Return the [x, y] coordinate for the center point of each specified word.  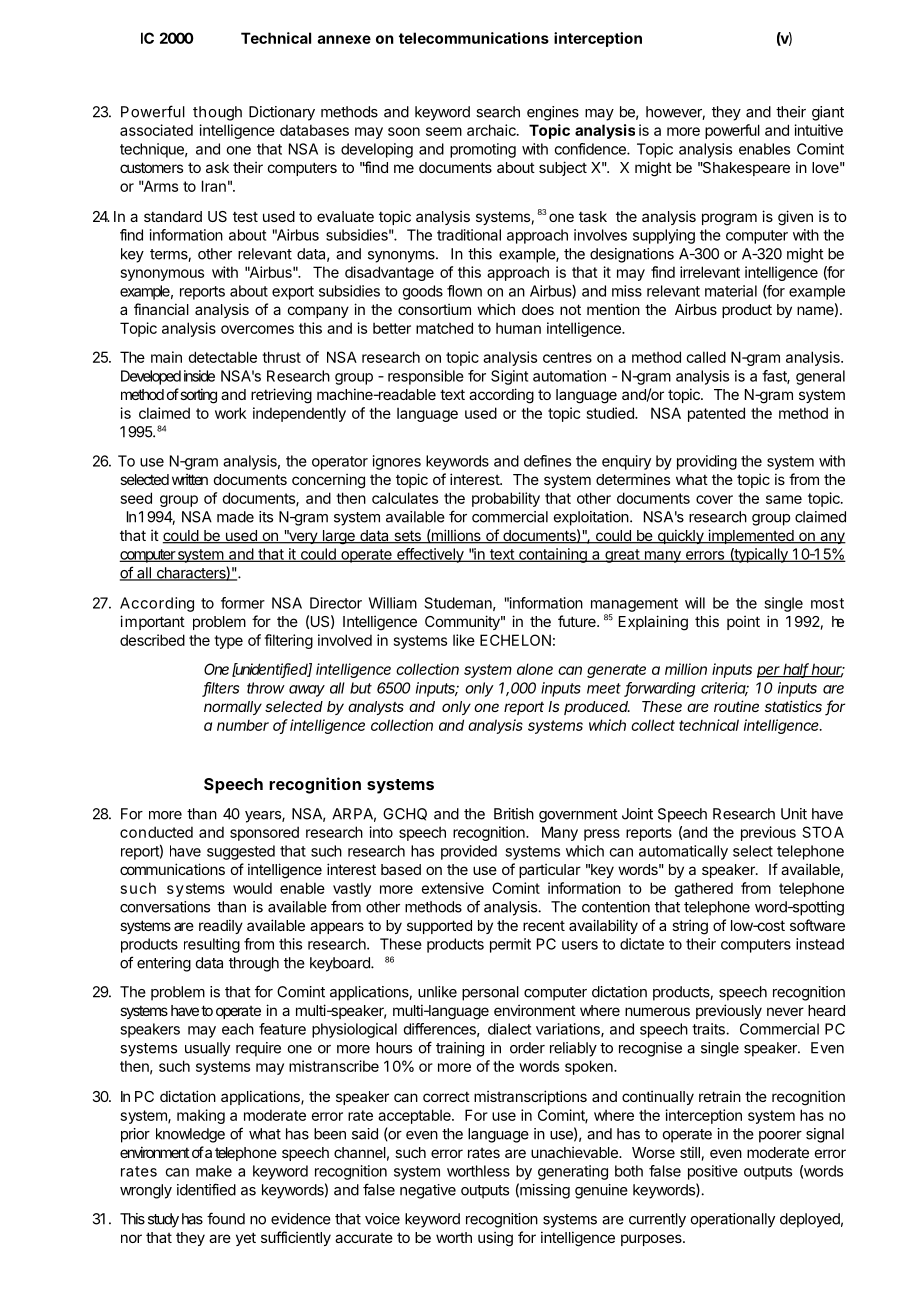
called [706, 357]
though [217, 113]
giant [828, 113]
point [743, 622]
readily [221, 926]
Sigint [509, 377]
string [690, 927]
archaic [492, 130]
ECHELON [515, 640]
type [228, 642]
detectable [222, 357]
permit [510, 945]
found [226, 1218]
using [495, 1239]
